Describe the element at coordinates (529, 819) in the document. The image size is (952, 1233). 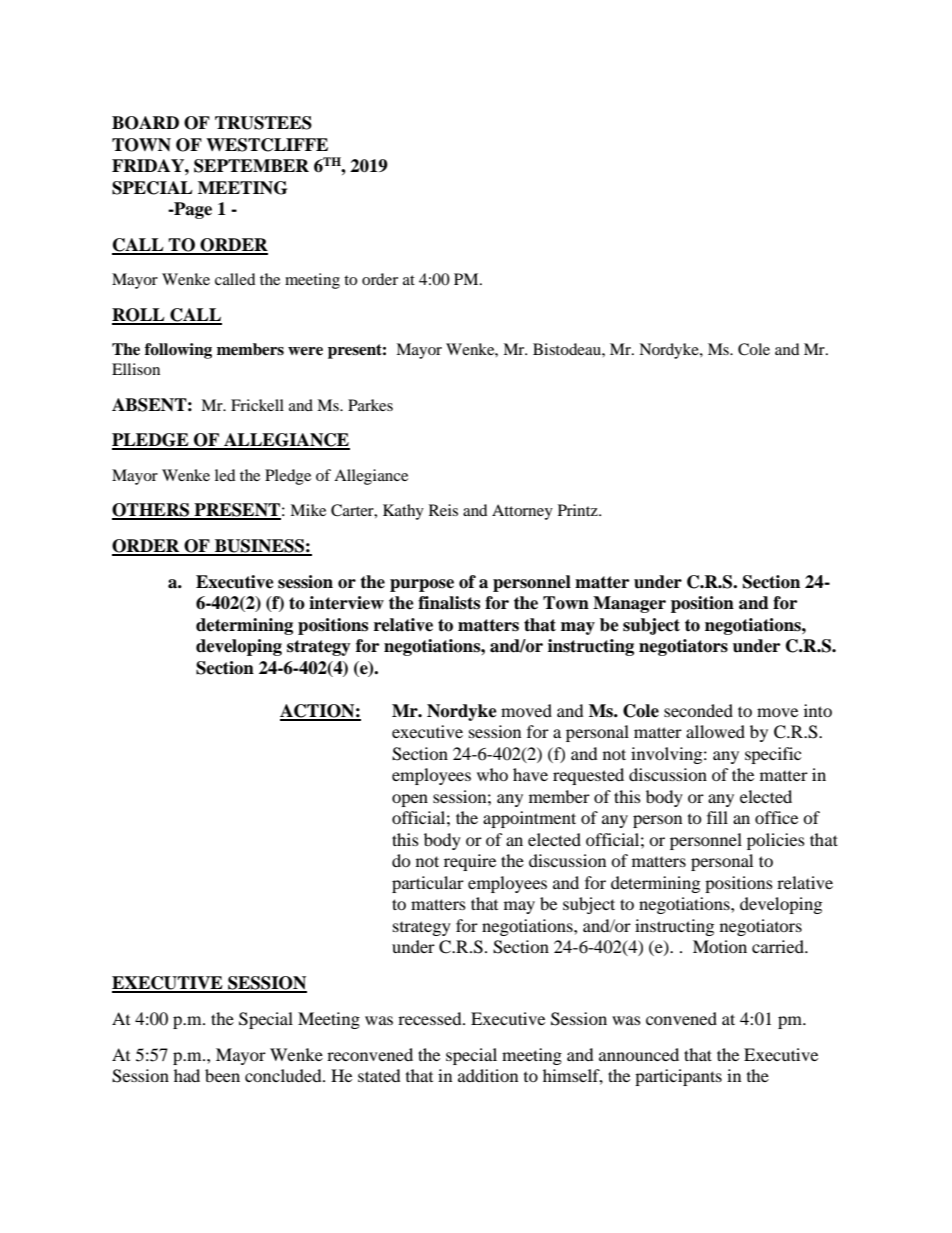
I see `appointment` at that location.
